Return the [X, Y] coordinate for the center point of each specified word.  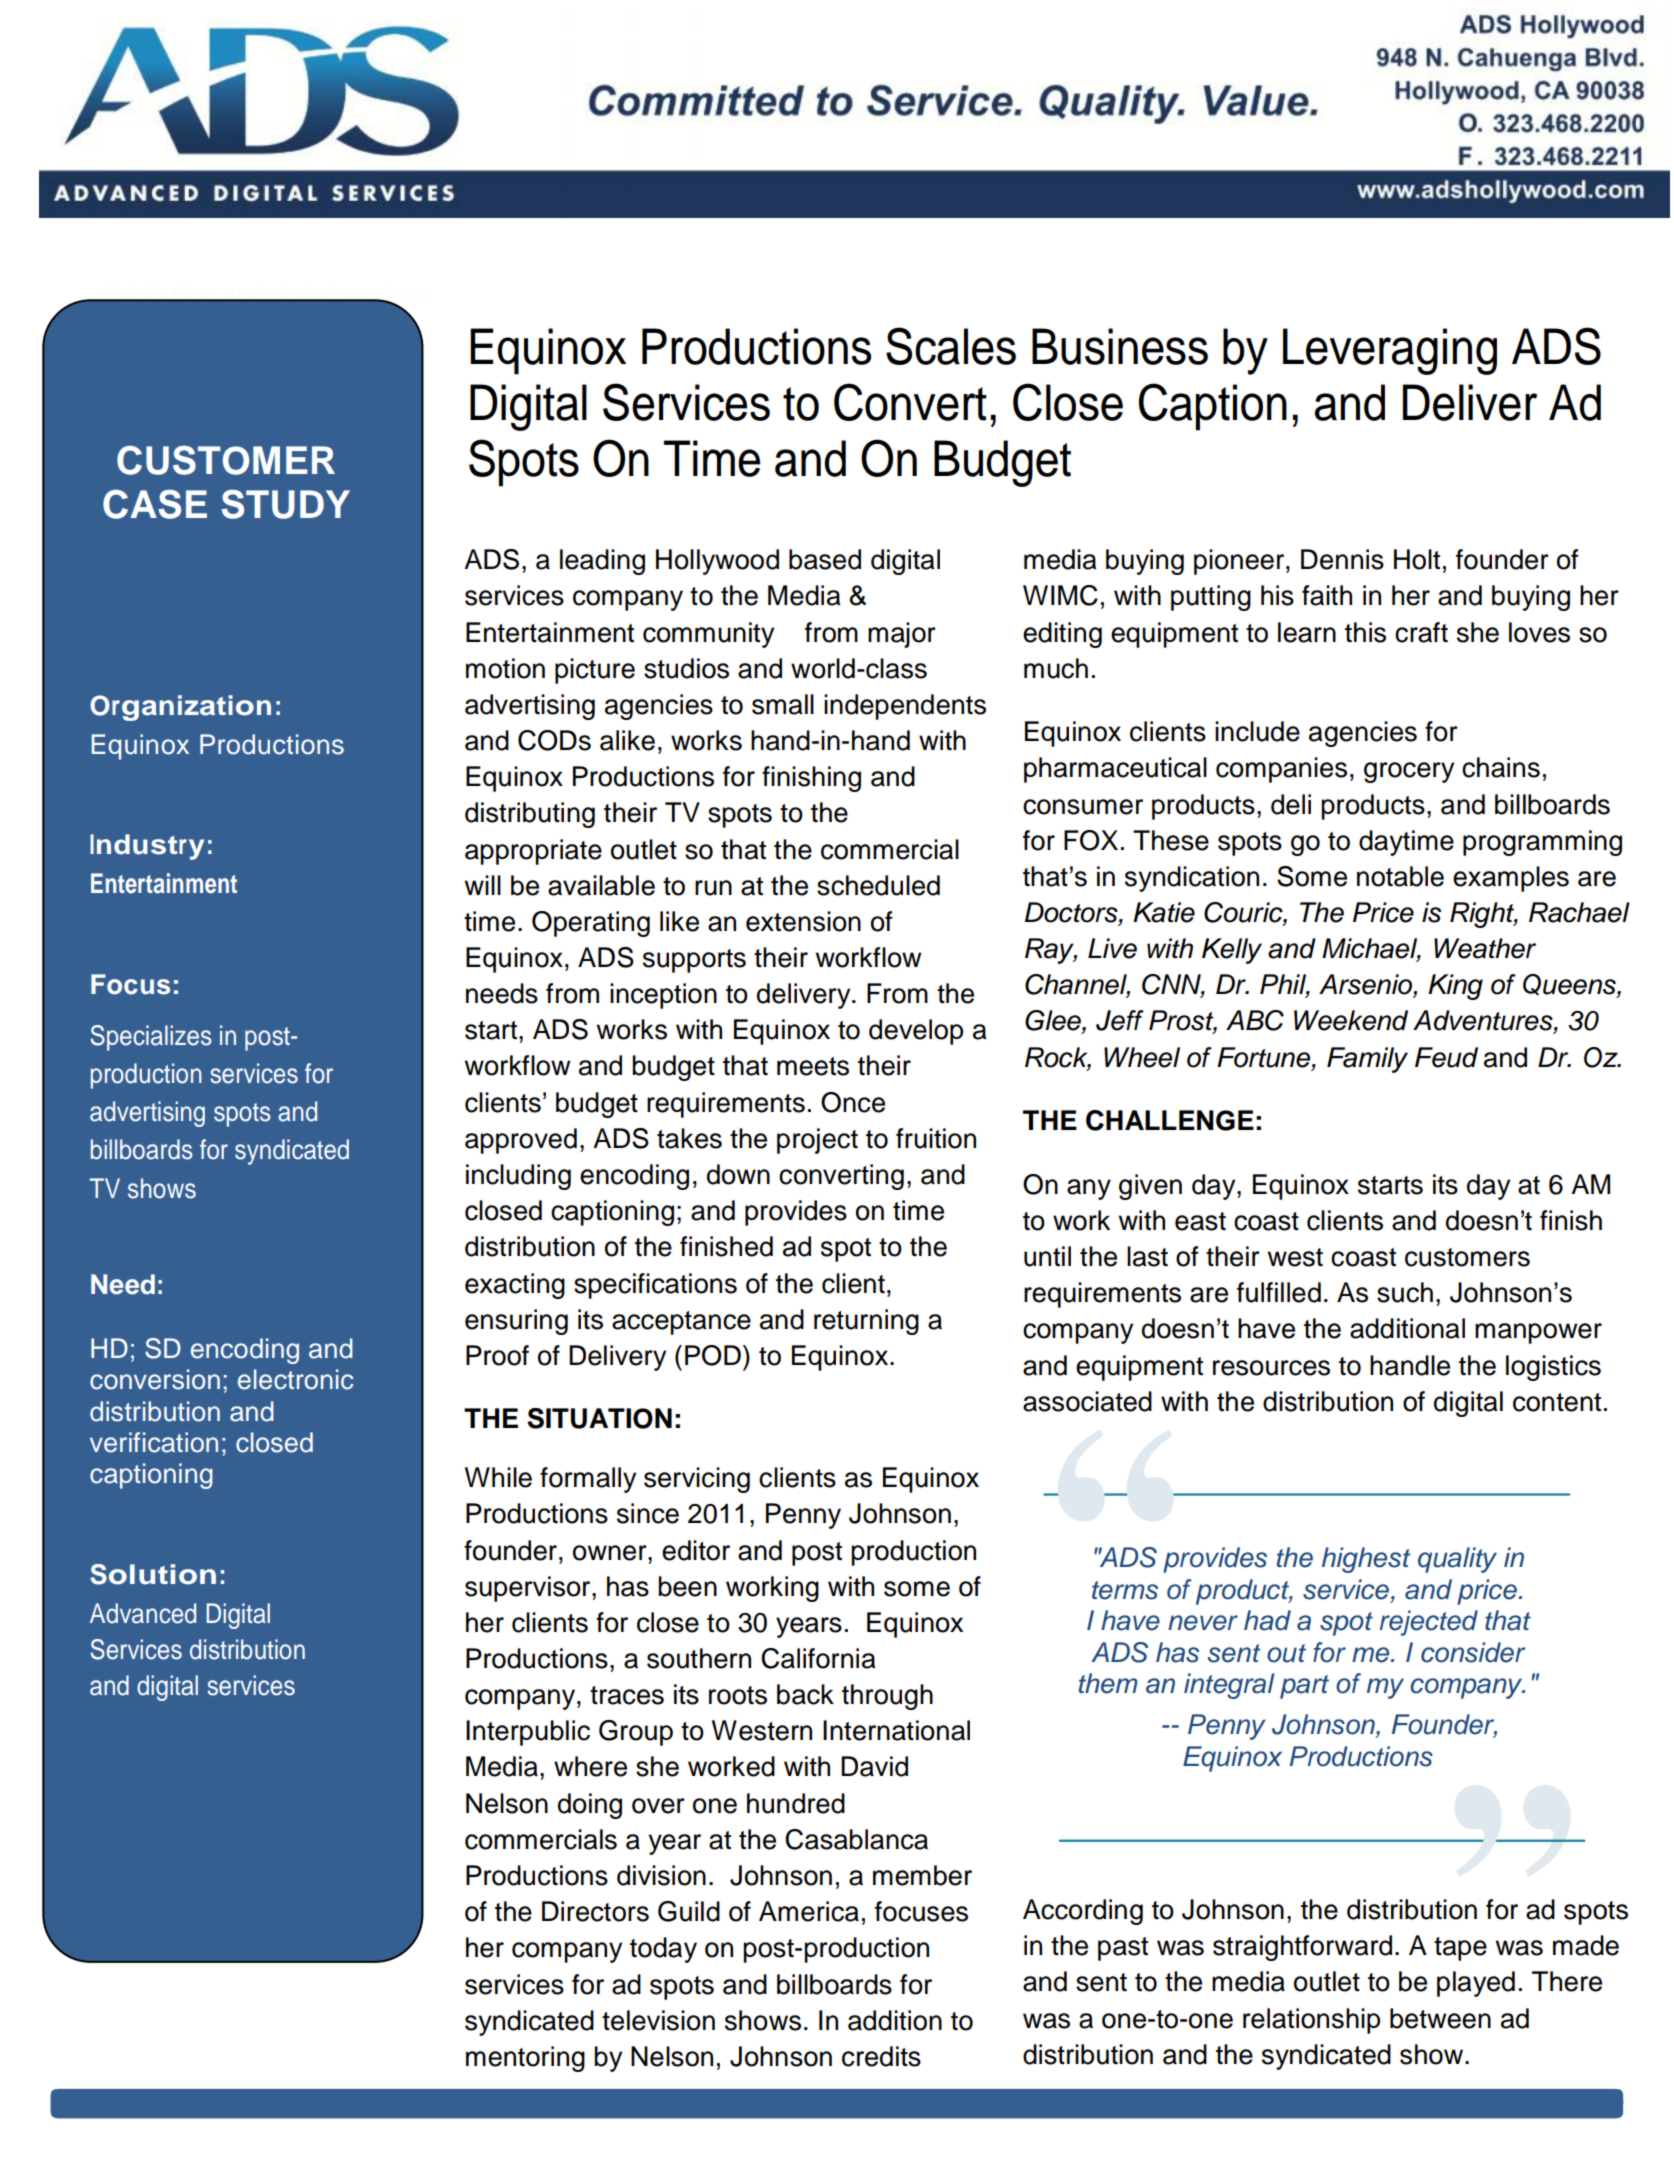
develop [916, 1032]
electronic [295, 1379]
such [1405, 1292]
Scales [951, 346]
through [887, 1697]
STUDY [285, 504]
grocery [1409, 772]
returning [866, 1322]
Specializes [151, 1038]
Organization [180, 708]
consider [1473, 1652]
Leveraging [1390, 351]
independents [905, 707]
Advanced [143, 1613]
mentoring [525, 2059]
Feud [1446, 1057]
